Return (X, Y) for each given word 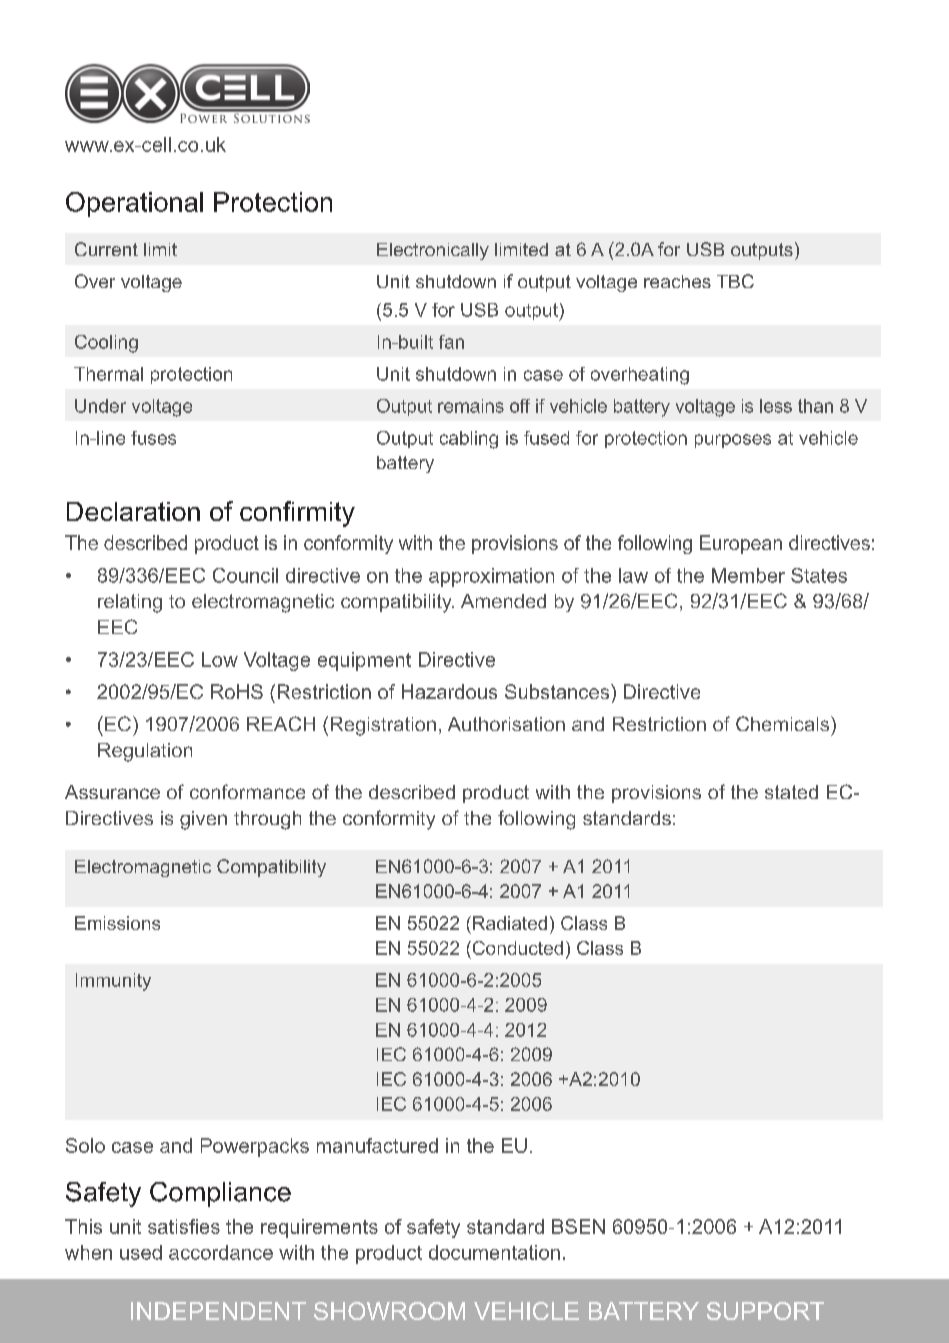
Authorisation (506, 724)
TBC (735, 281)
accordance (221, 1252)
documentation (494, 1252)
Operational (134, 204)
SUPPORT (765, 1311)
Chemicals (782, 723)
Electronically (433, 251)
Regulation (145, 752)
